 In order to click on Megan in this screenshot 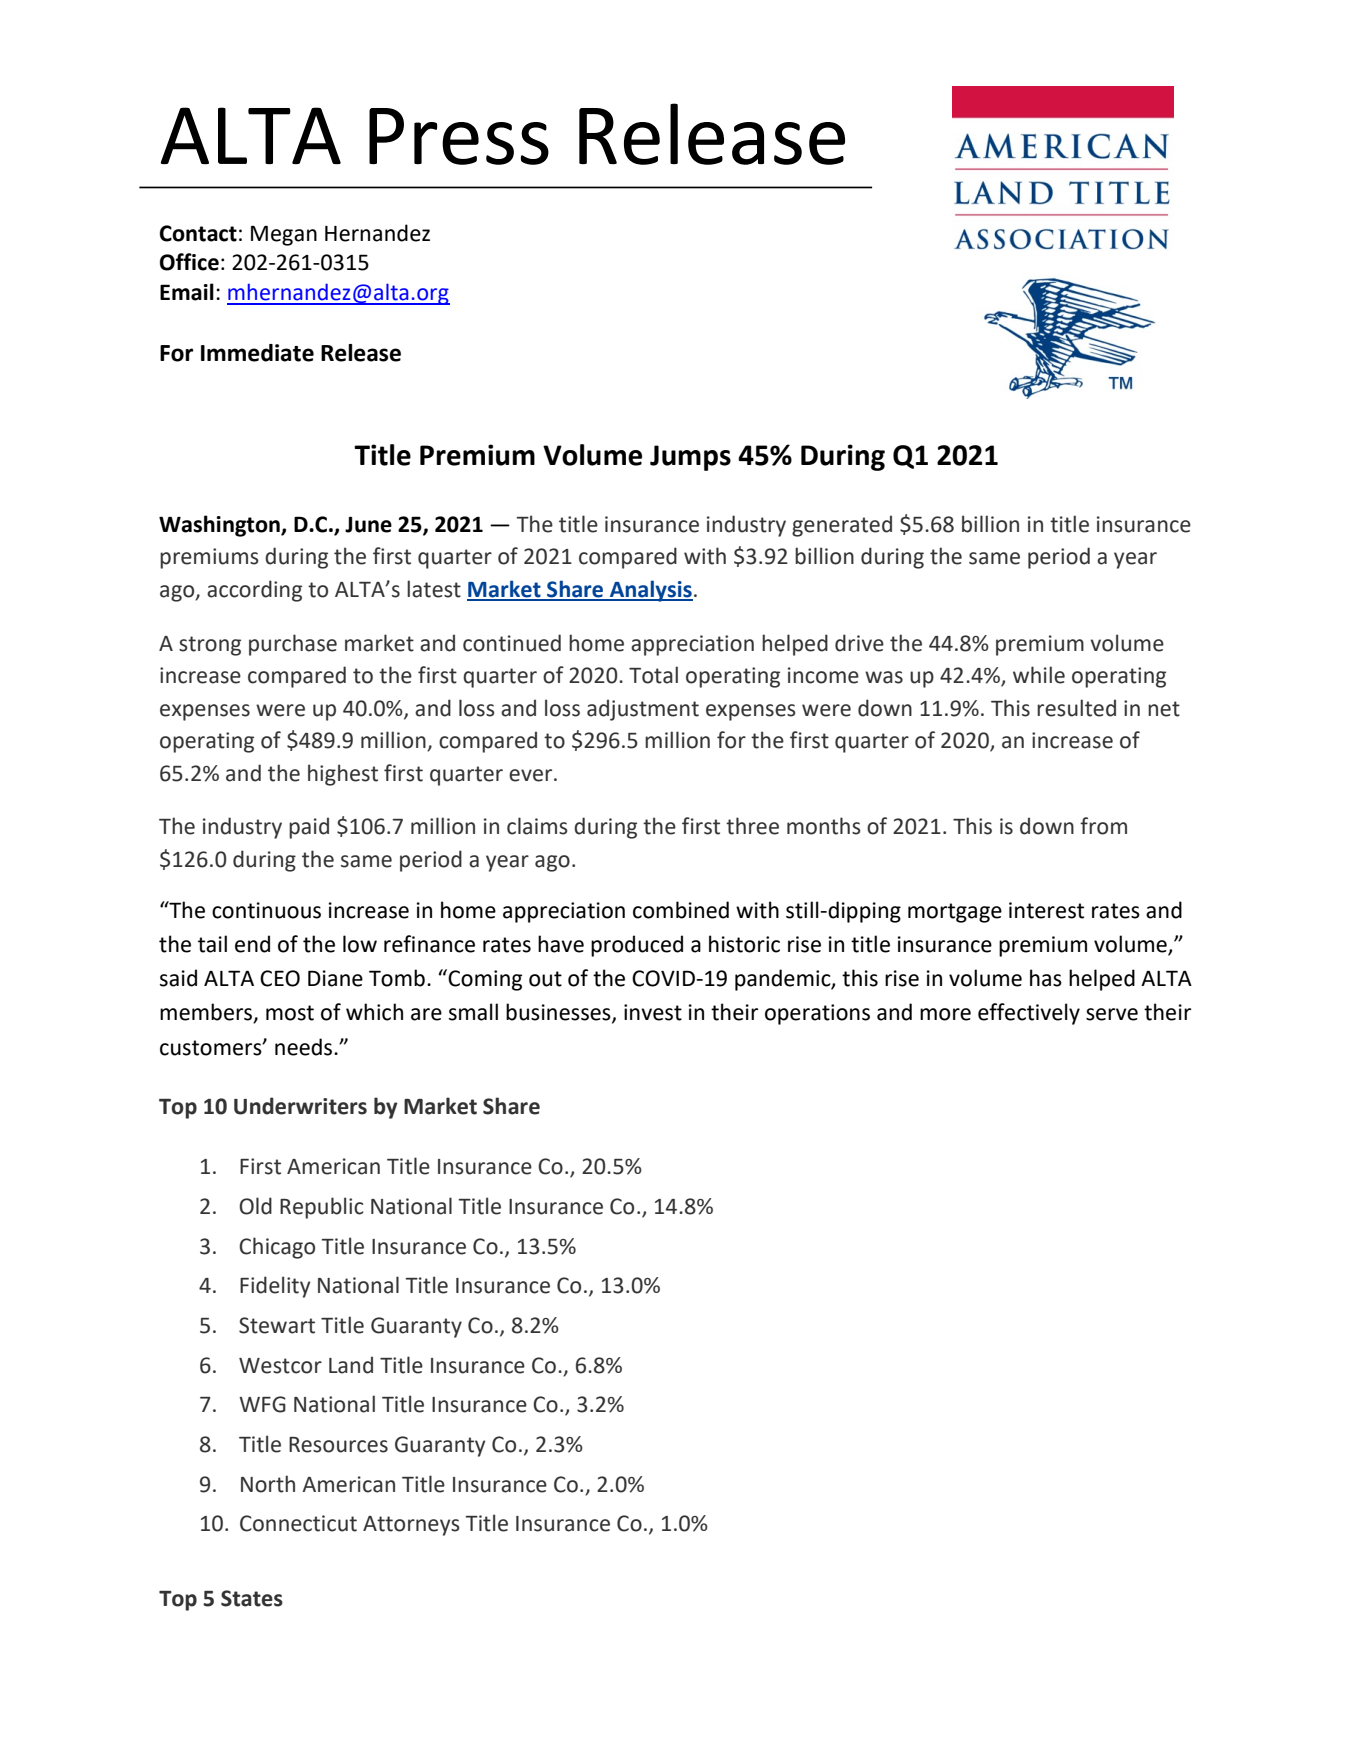, I will do `click(284, 235)`.
